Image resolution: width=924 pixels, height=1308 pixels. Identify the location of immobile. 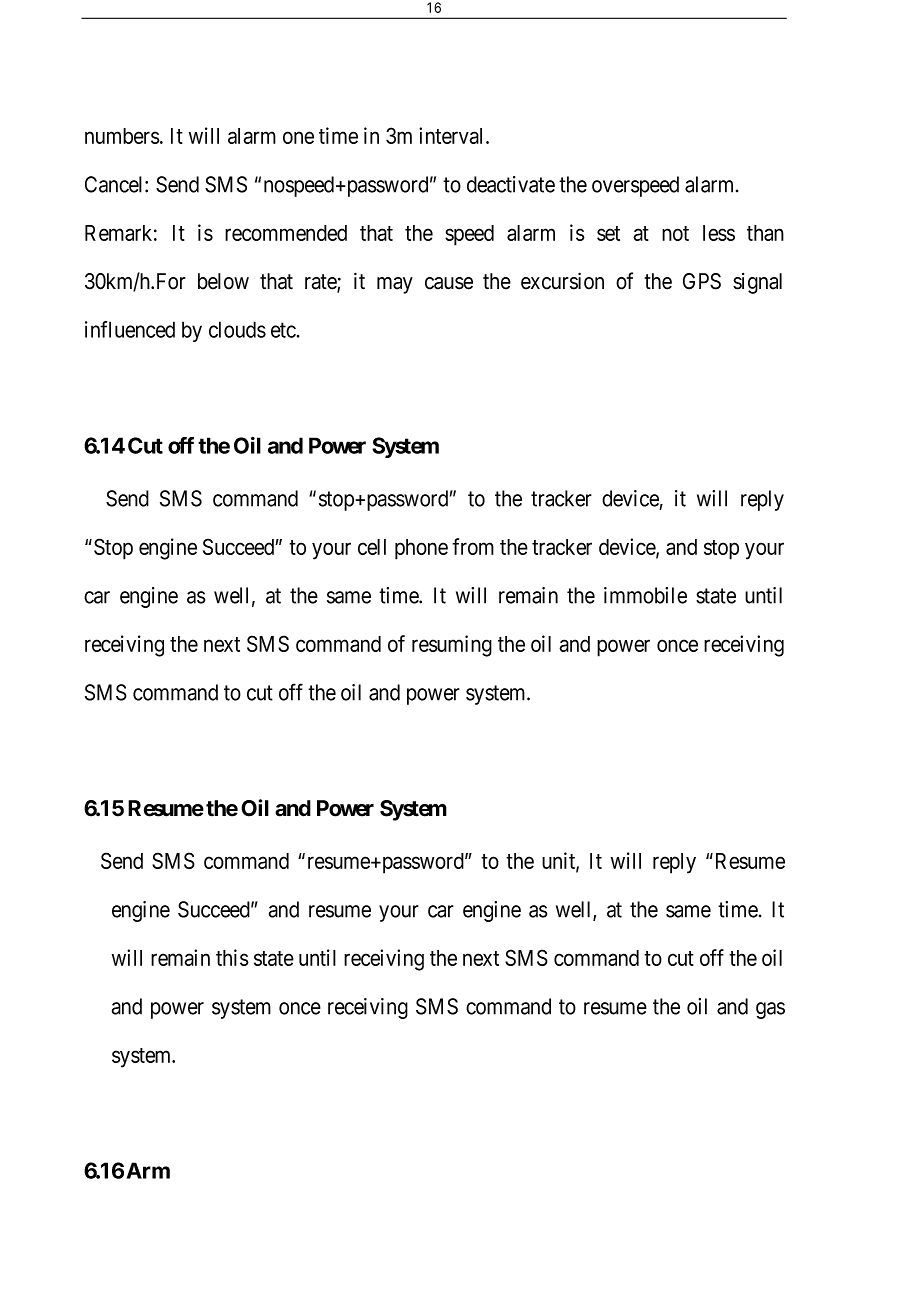
(645, 595).
